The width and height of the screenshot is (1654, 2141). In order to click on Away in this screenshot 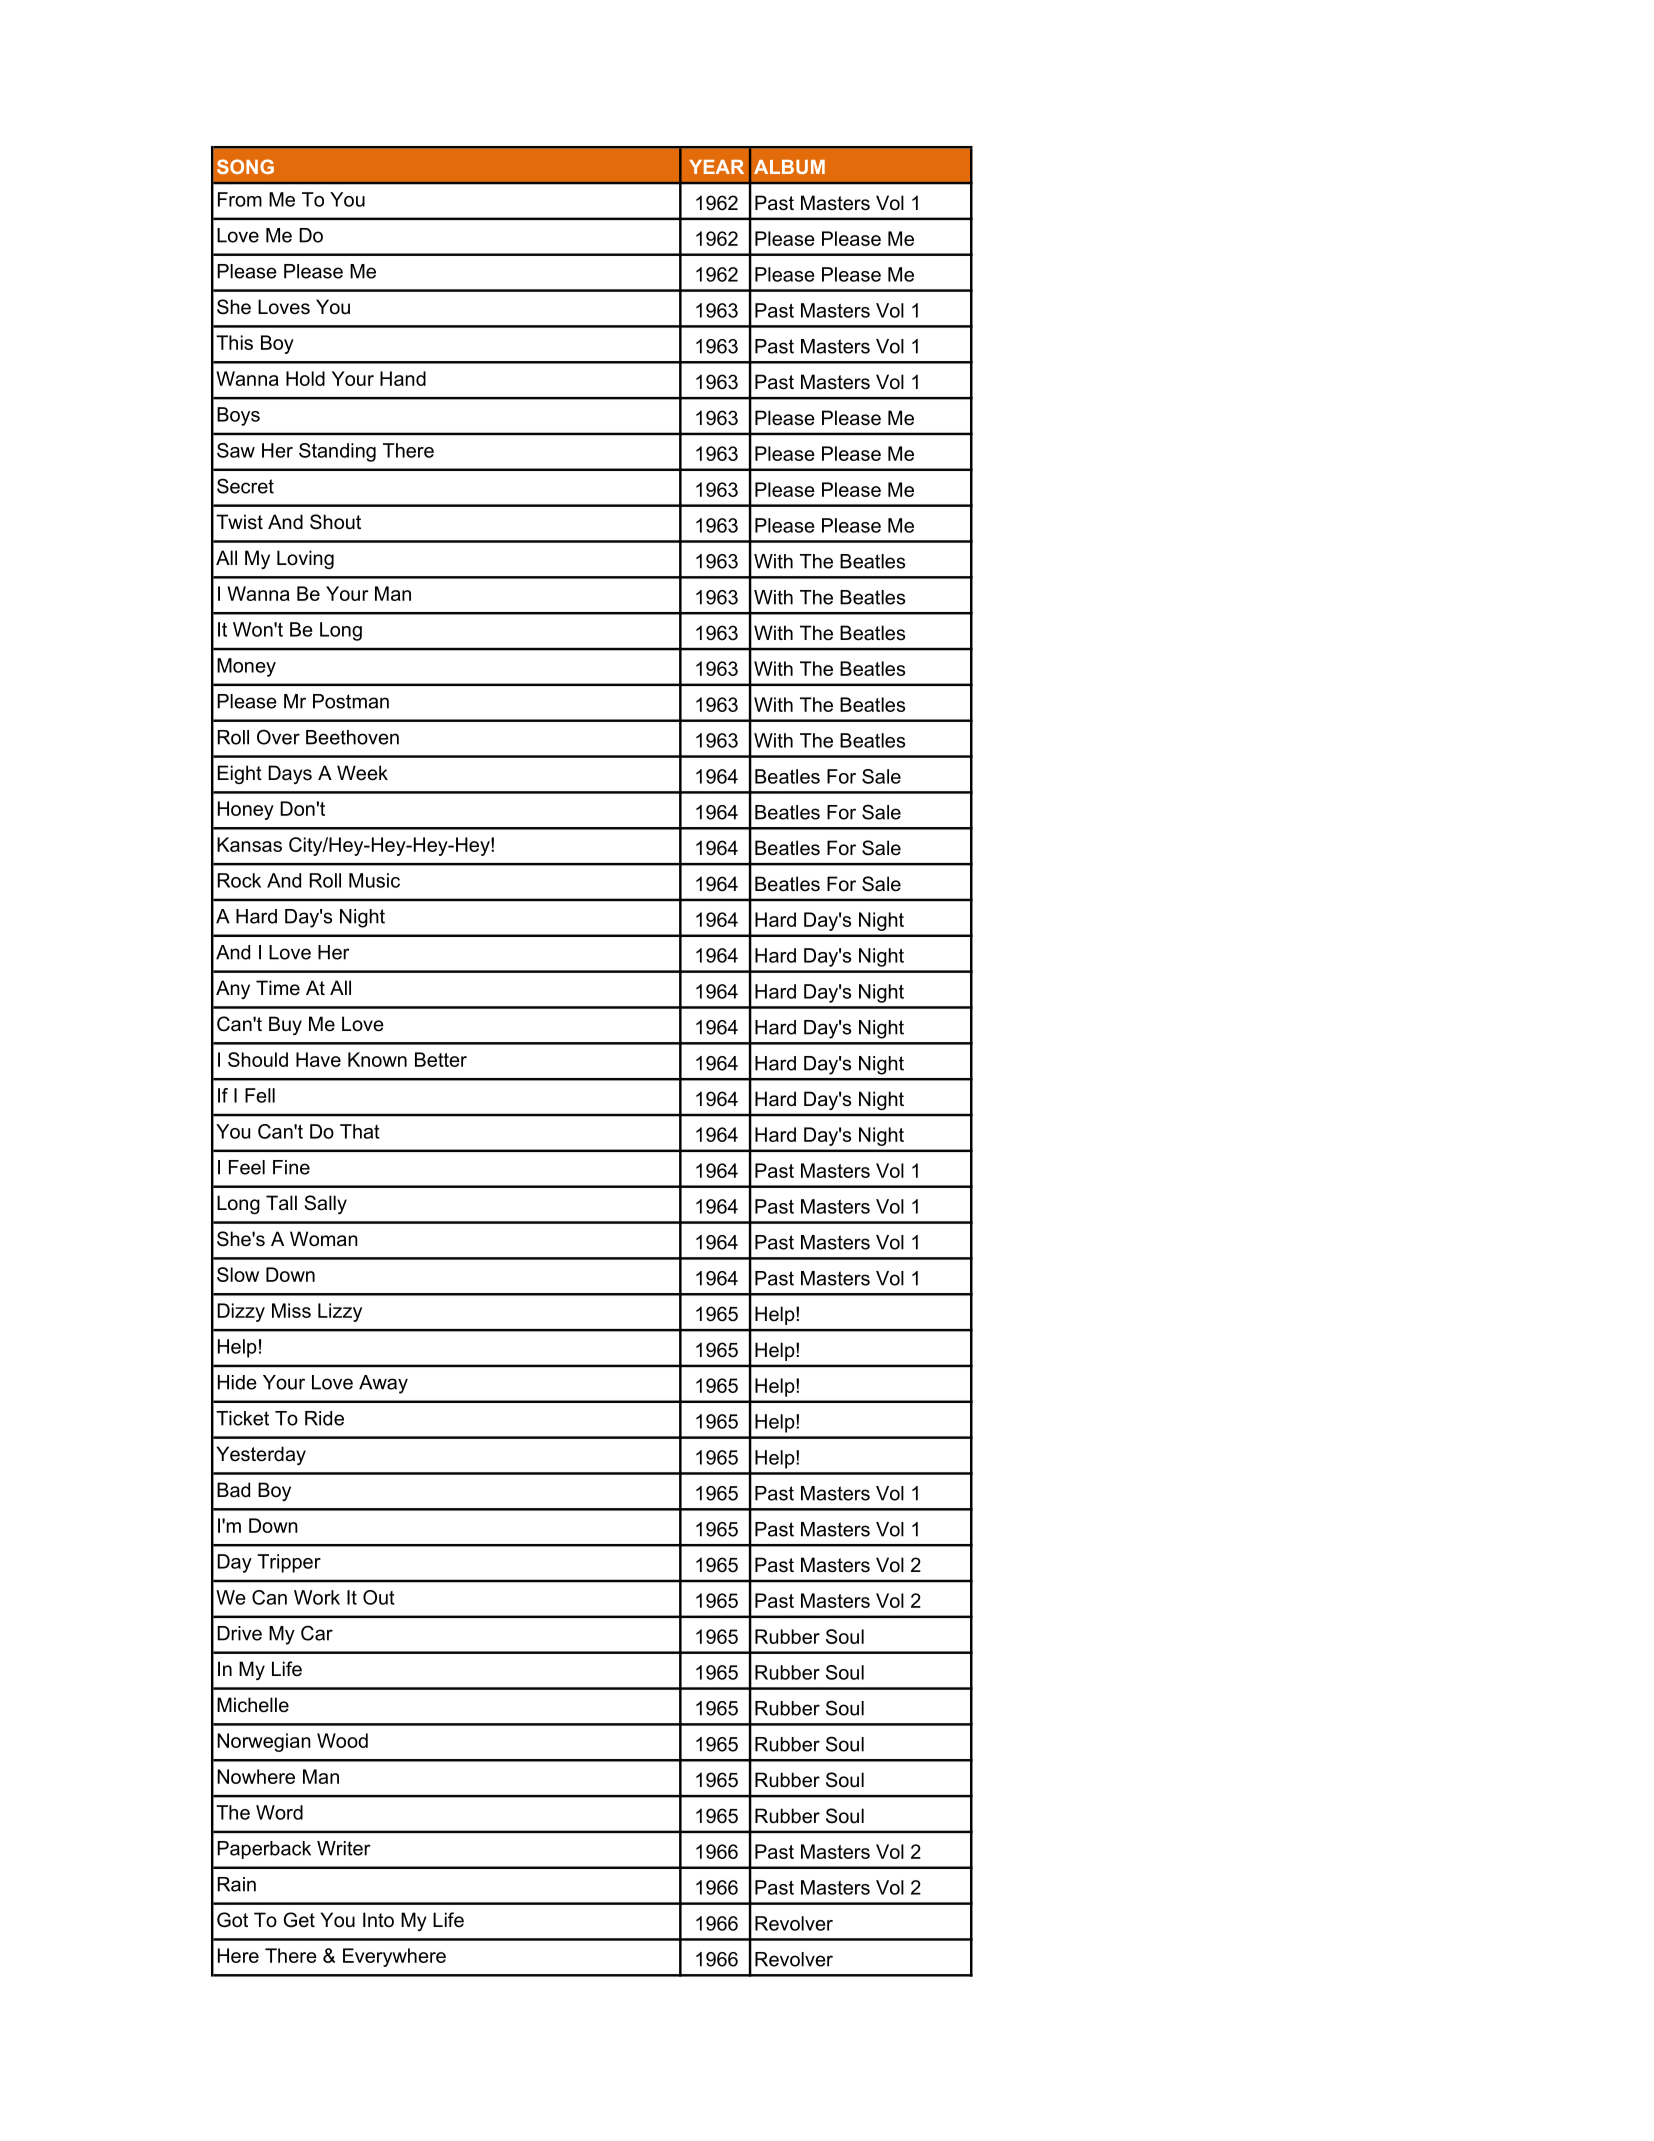, I will do `click(383, 1384)`.
